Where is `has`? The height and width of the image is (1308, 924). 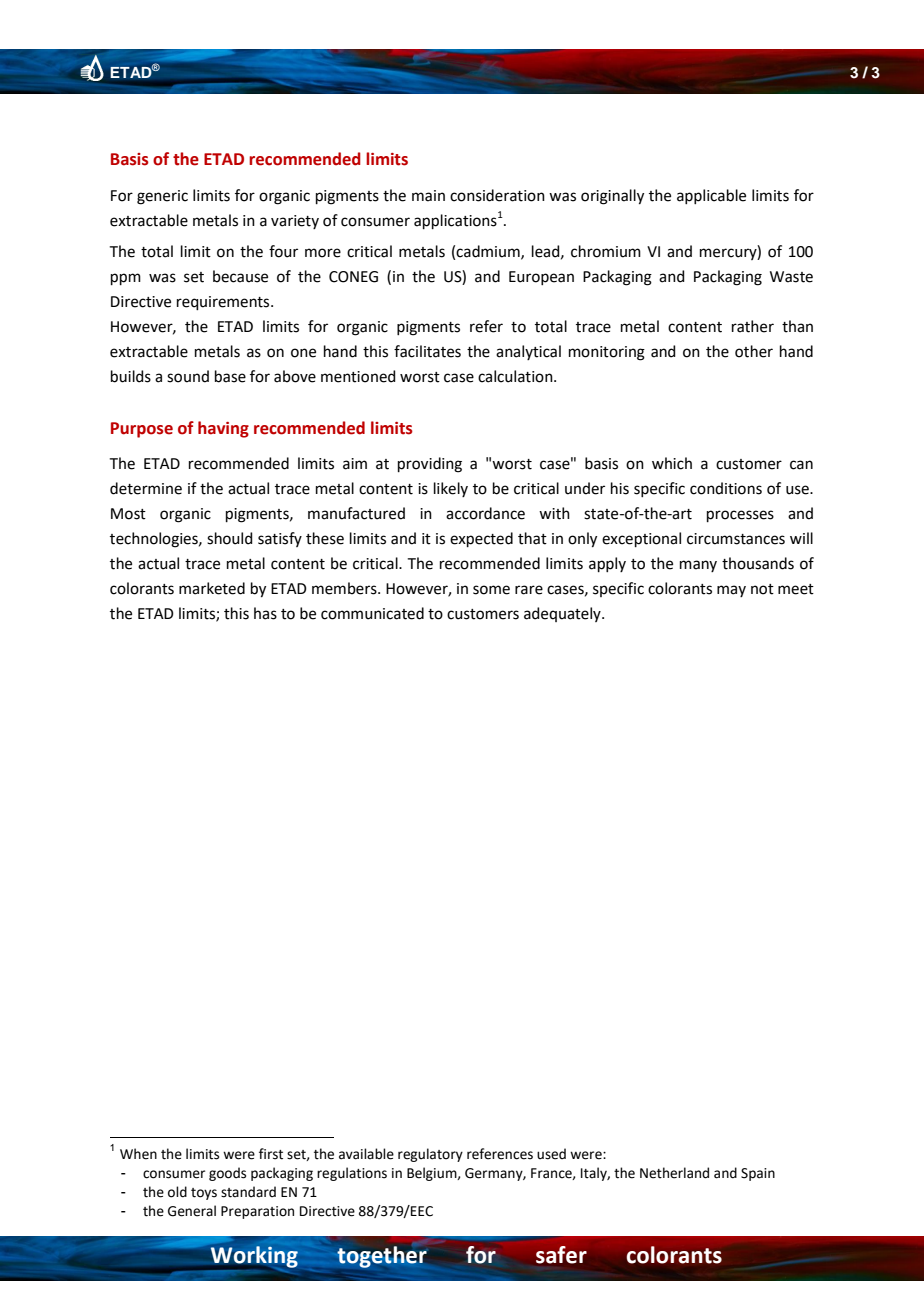 has is located at coordinates (265, 613).
